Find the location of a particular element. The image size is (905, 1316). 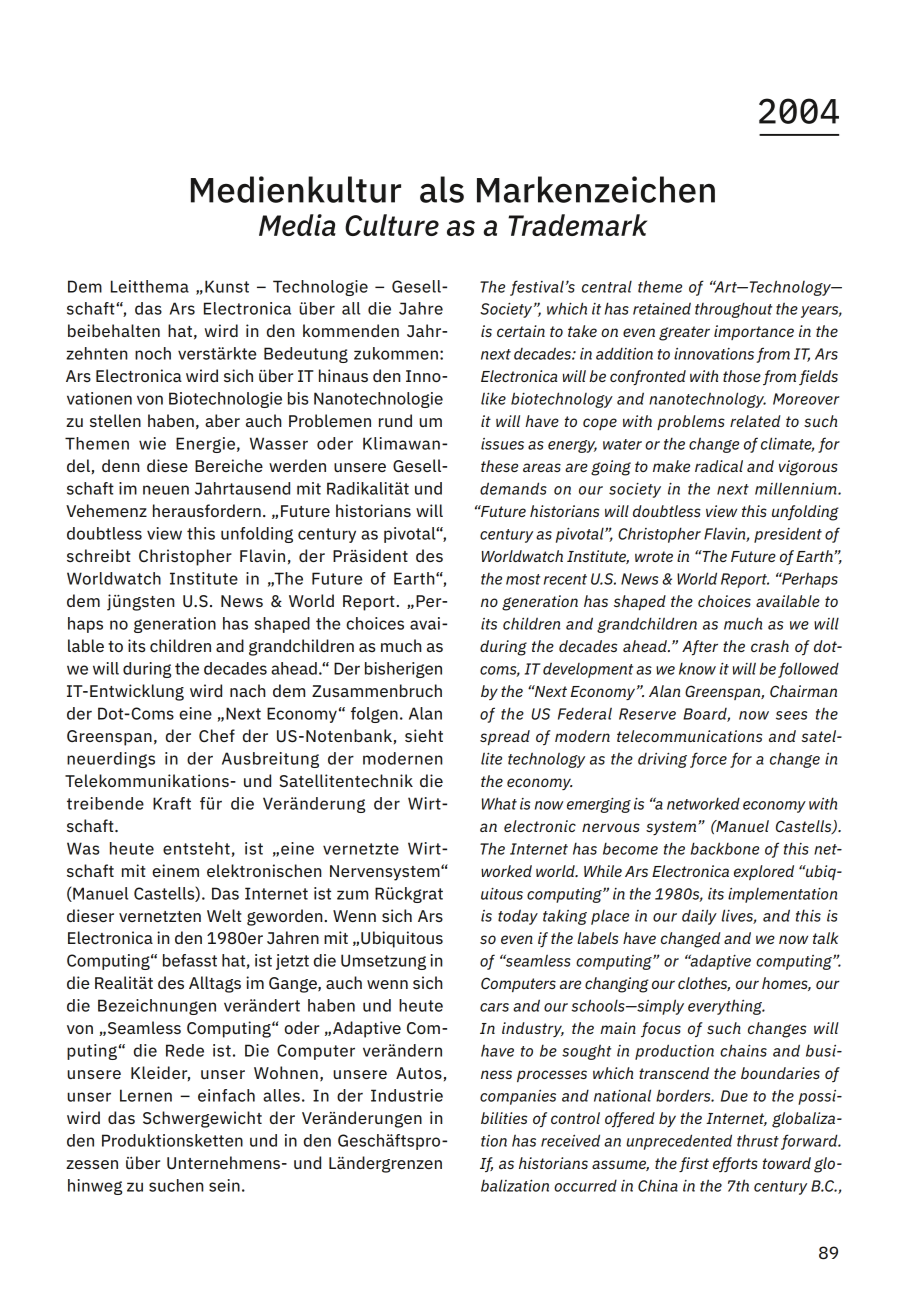

daily is located at coordinates (699, 917).
